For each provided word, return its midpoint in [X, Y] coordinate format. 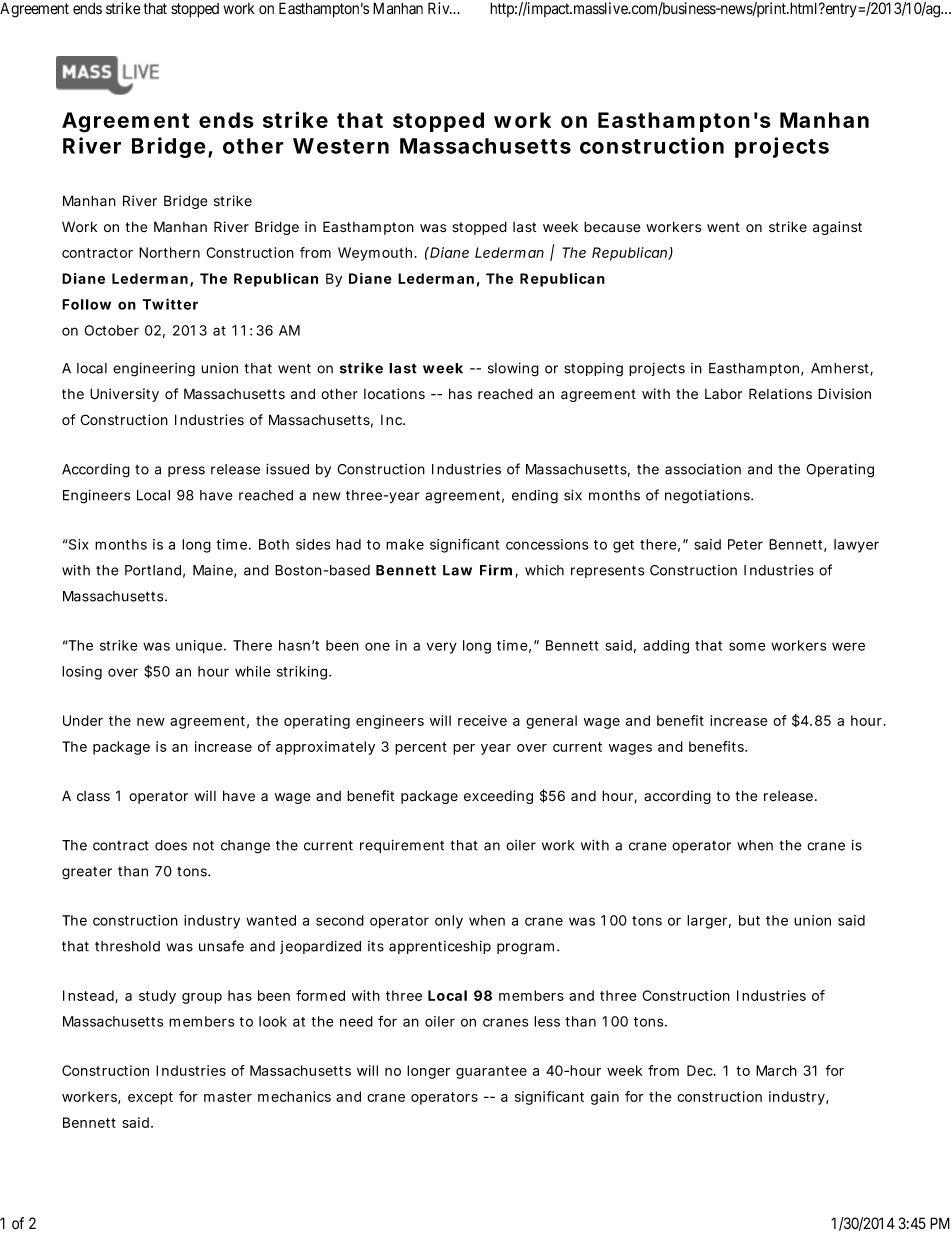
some [747, 646]
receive [482, 720]
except [150, 1098]
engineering [154, 370]
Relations [780, 394]
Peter [745, 544]
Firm [496, 570]
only [449, 922]
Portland [153, 570]
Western [341, 146]
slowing [513, 370]
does [171, 845]
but [749, 920]
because [612, 227]
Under [83, 720]
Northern [169, 252]
